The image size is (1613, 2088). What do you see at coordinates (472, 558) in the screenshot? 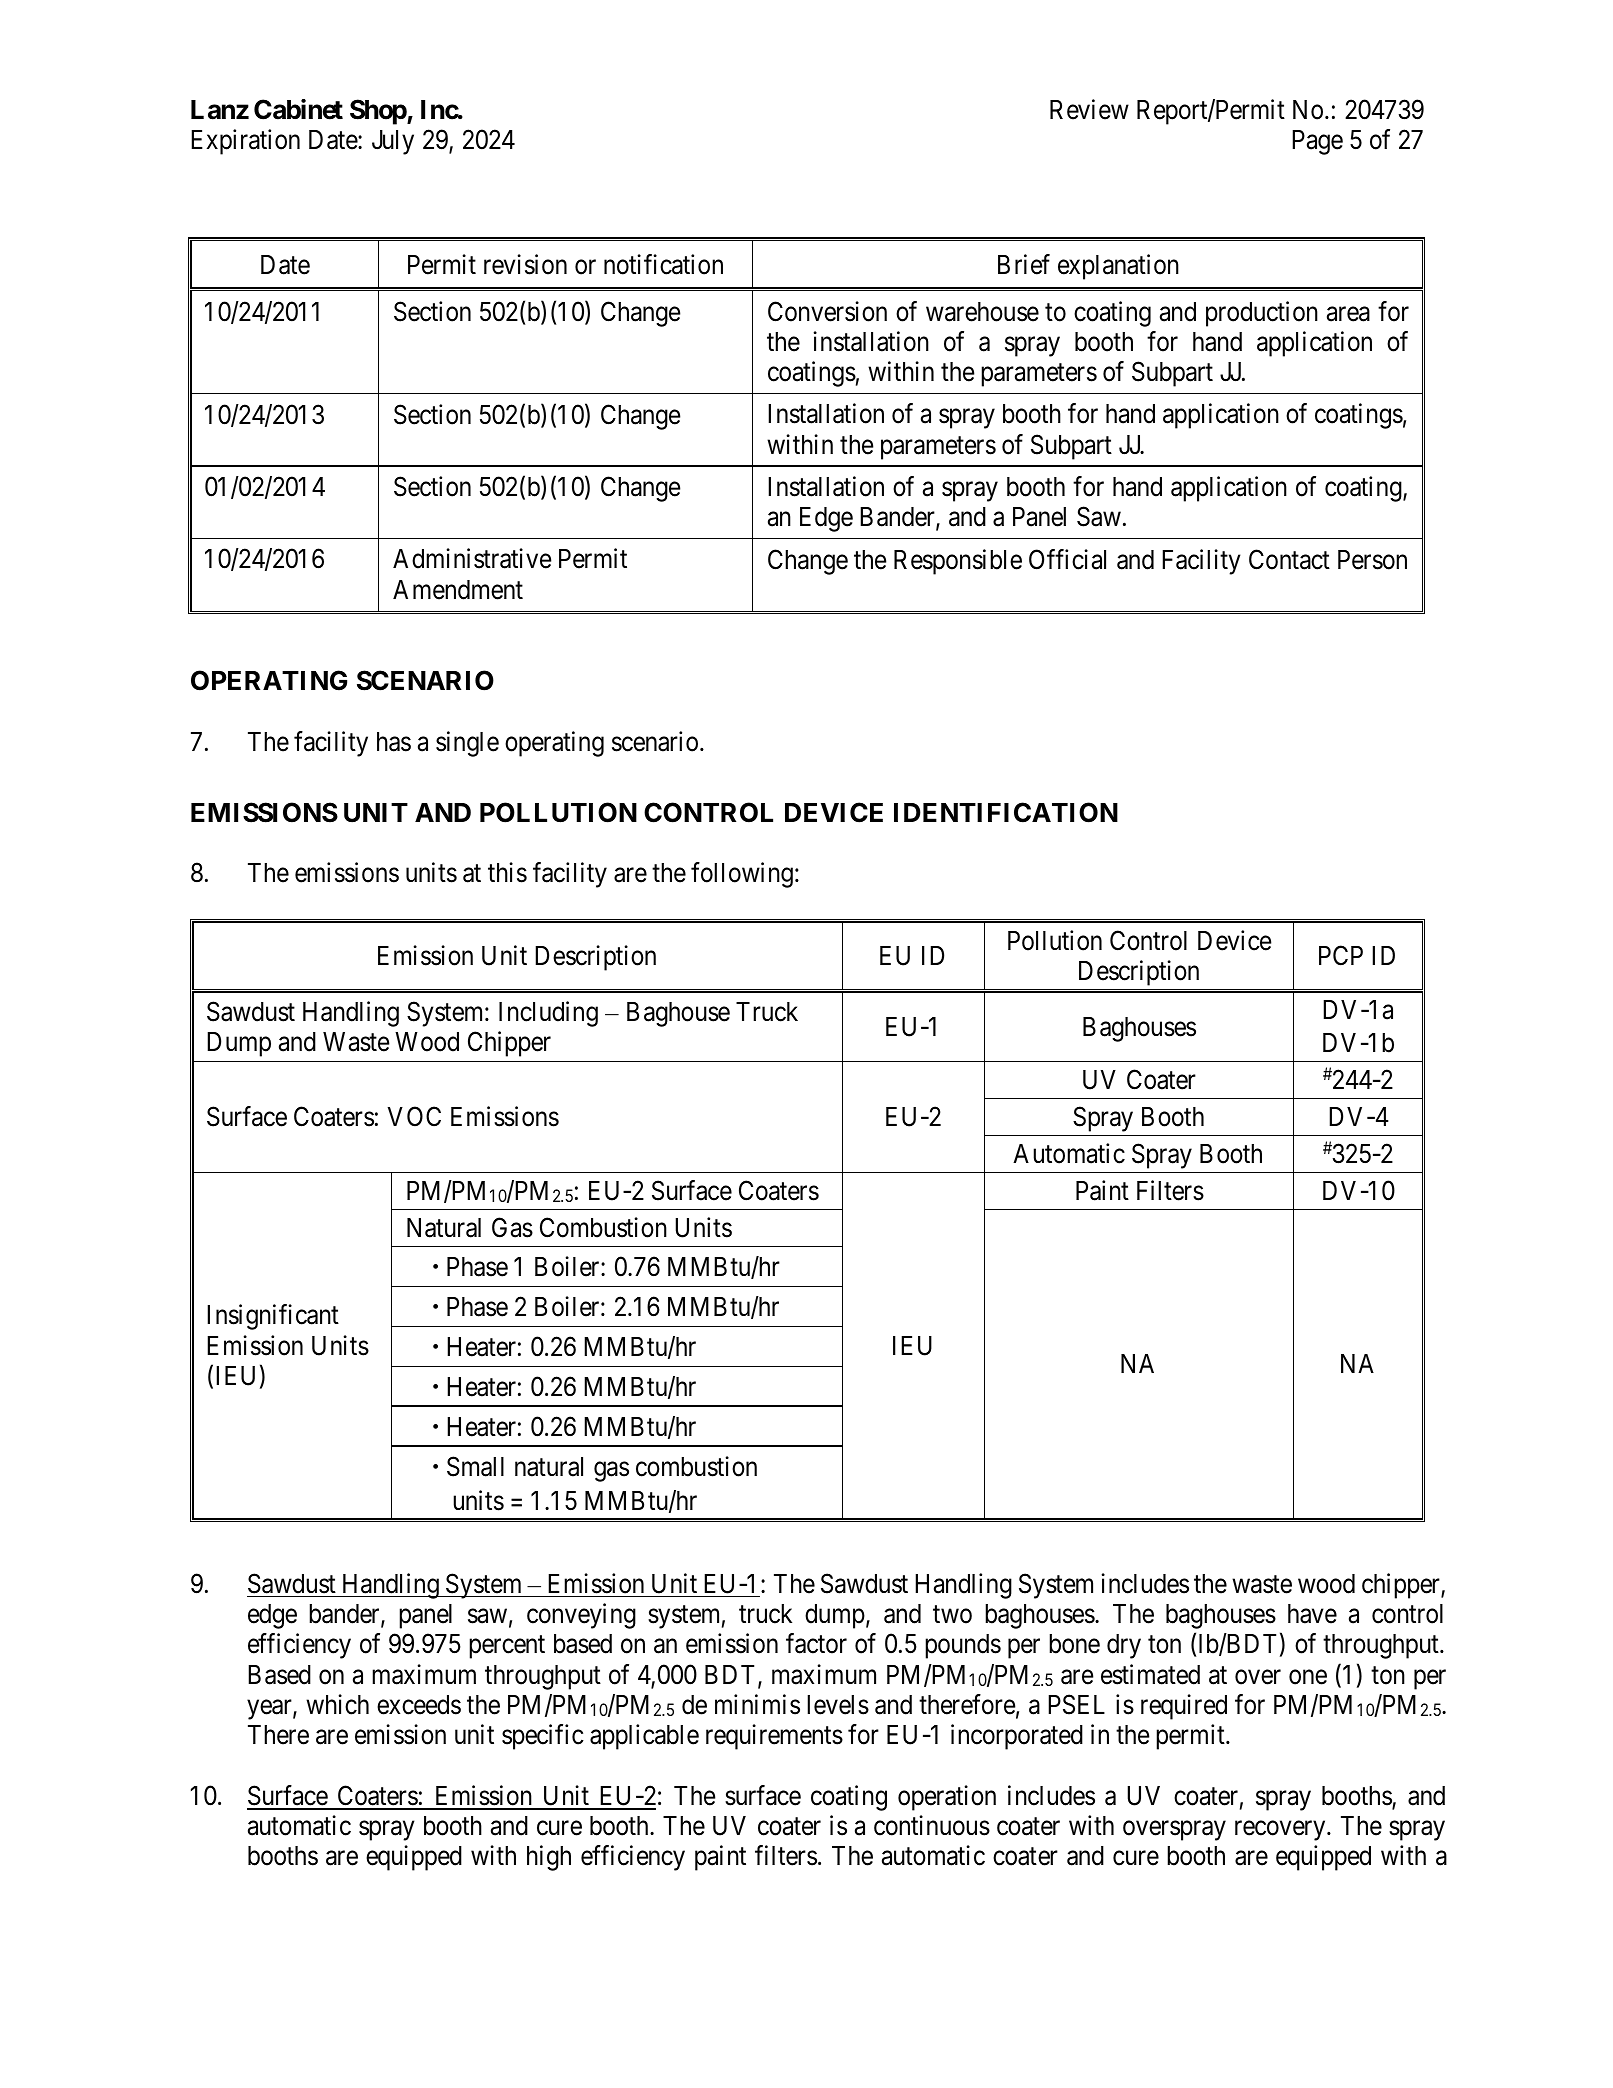
I see `Administrative` at bounding box center [472, 558].
